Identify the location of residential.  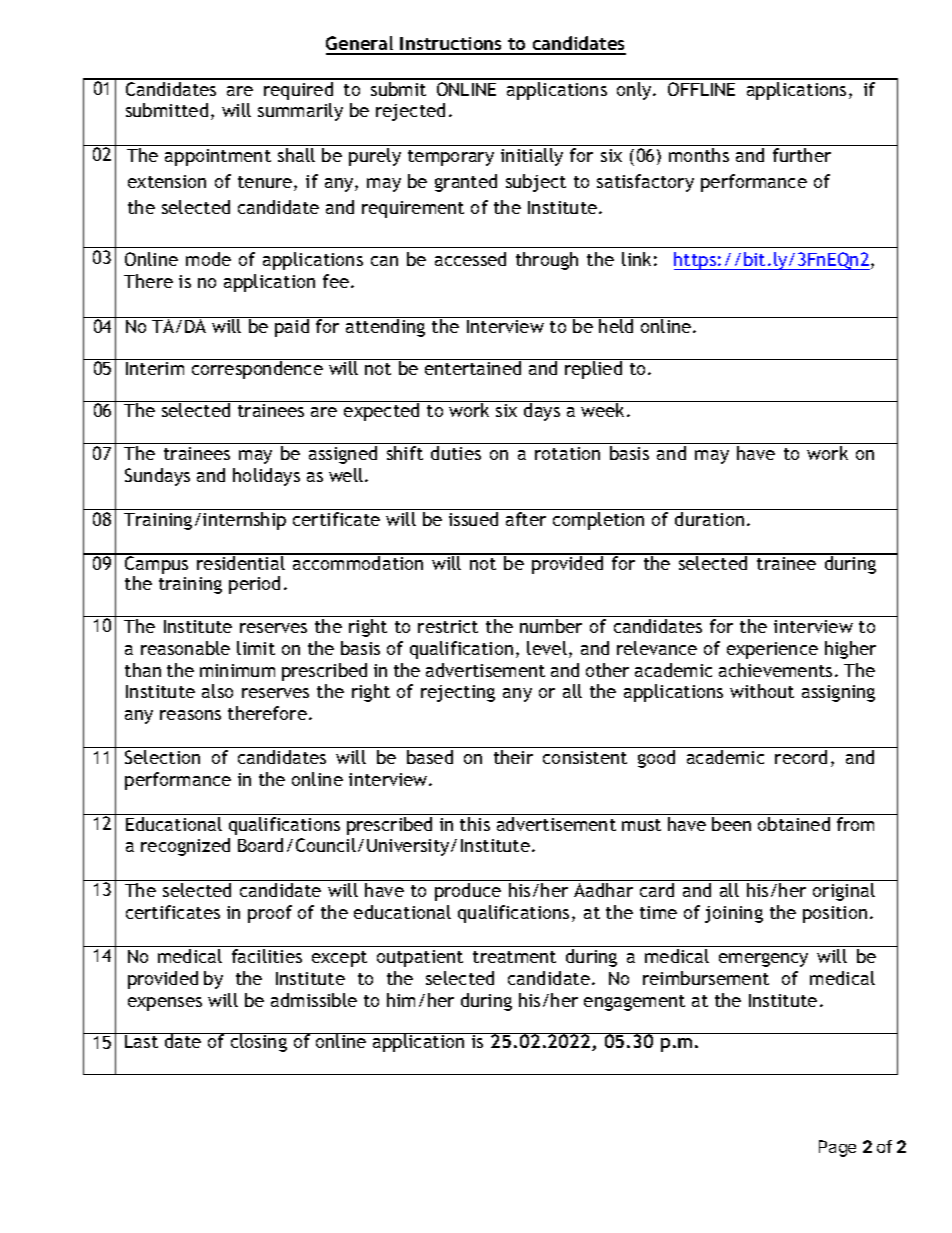
(241, 562).
